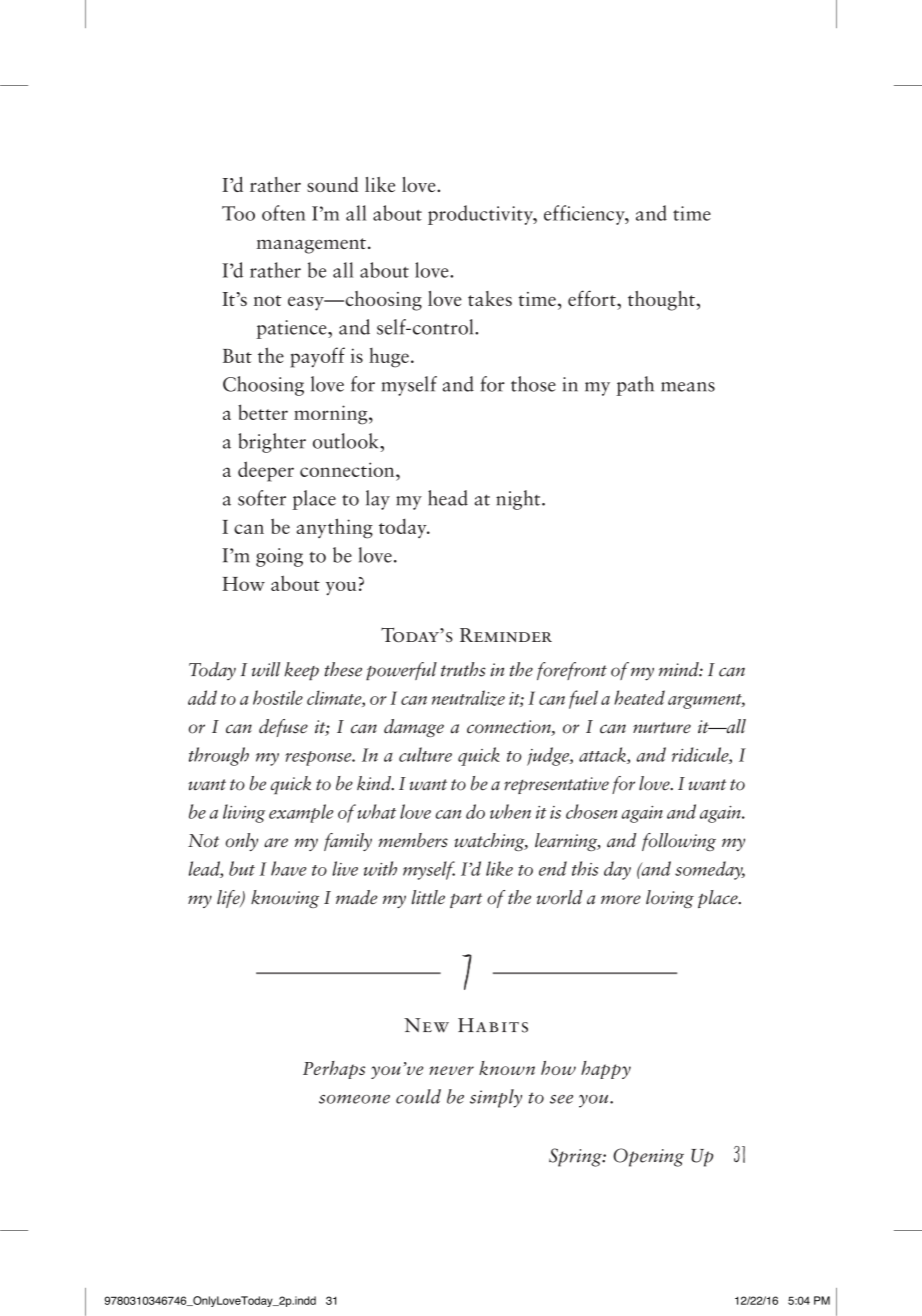 Image resolution: width=922 pixels, height=1316 pixels. What do you see at coordinates (279, 557) in the screenshot?
I see `going` at bounding box center [279, 557].
